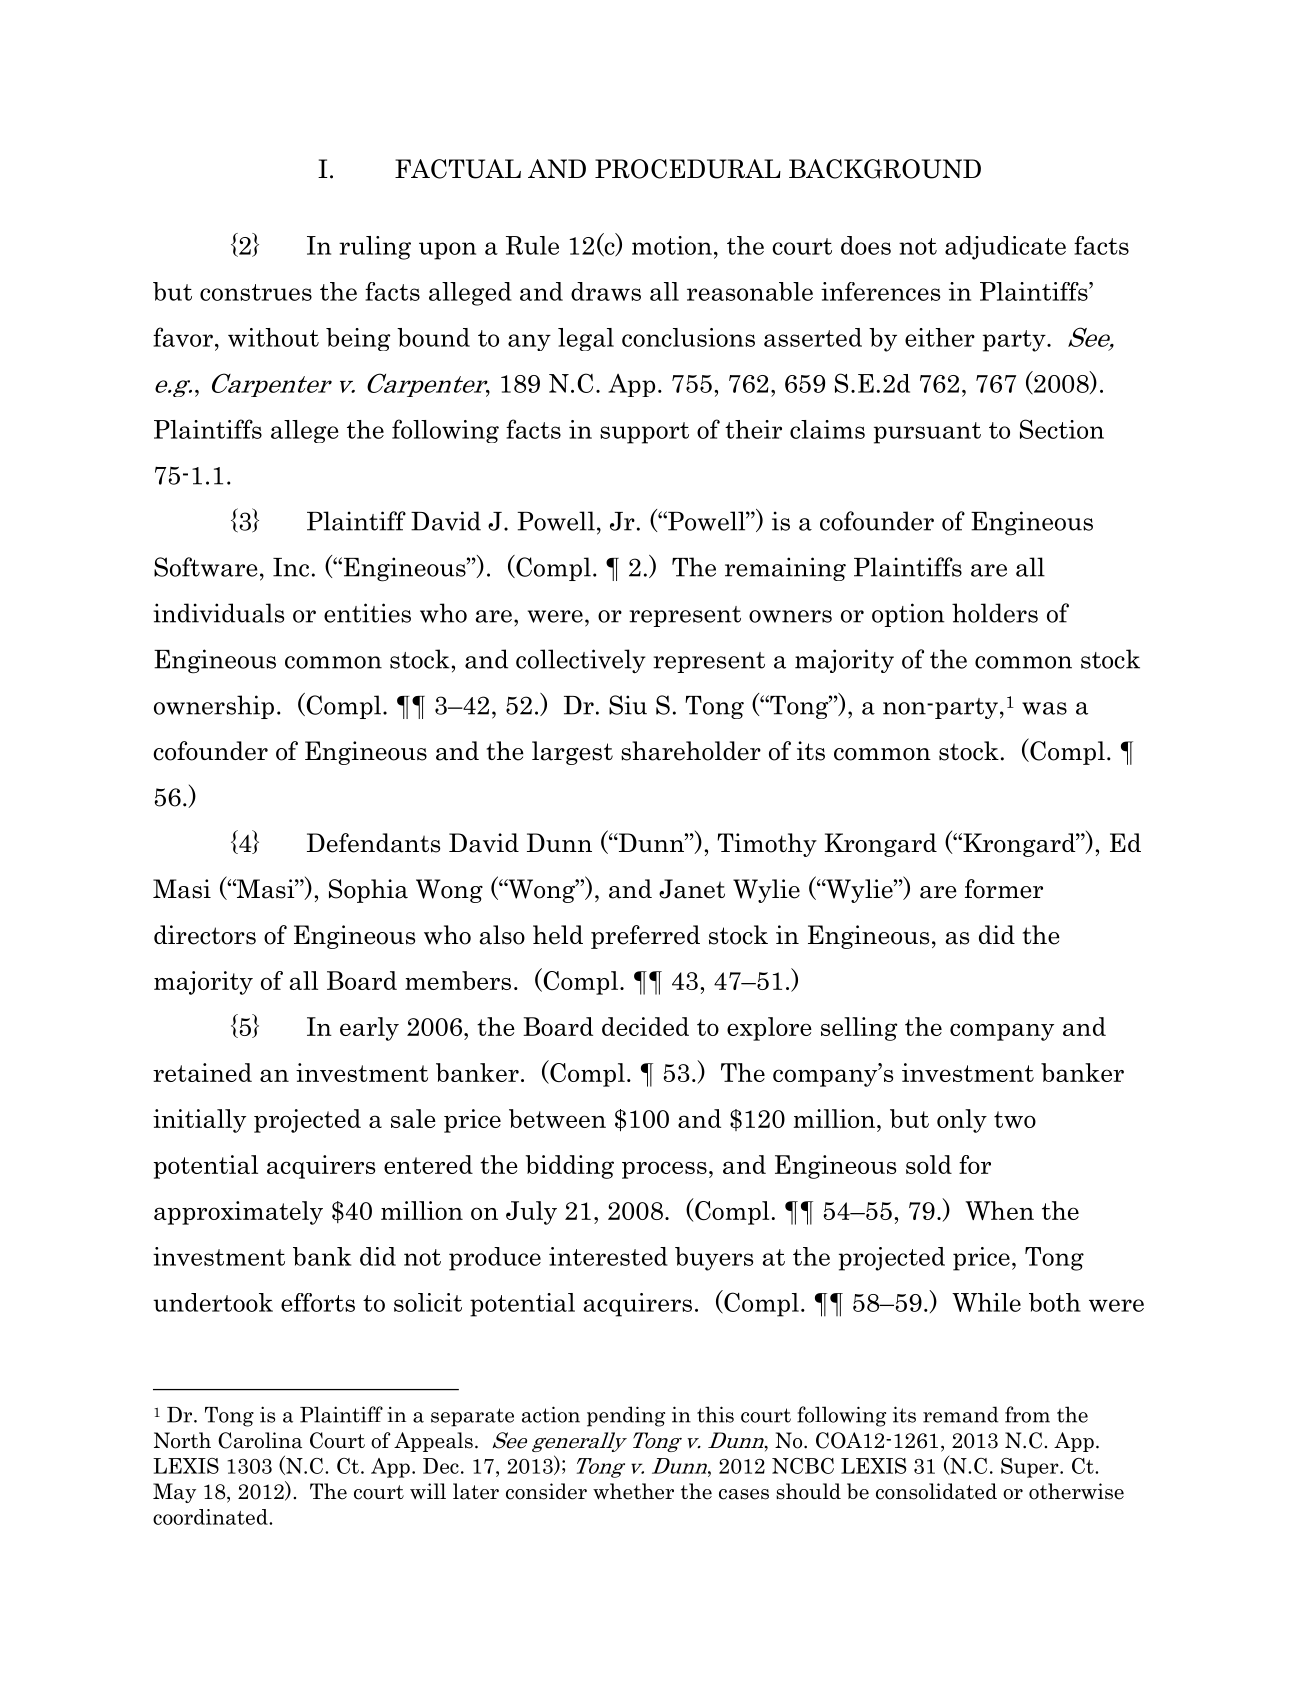 Image resolution: width=1300 pixels, height=1682 pixels. I want to click on Carolina, so click(260, 1440).
